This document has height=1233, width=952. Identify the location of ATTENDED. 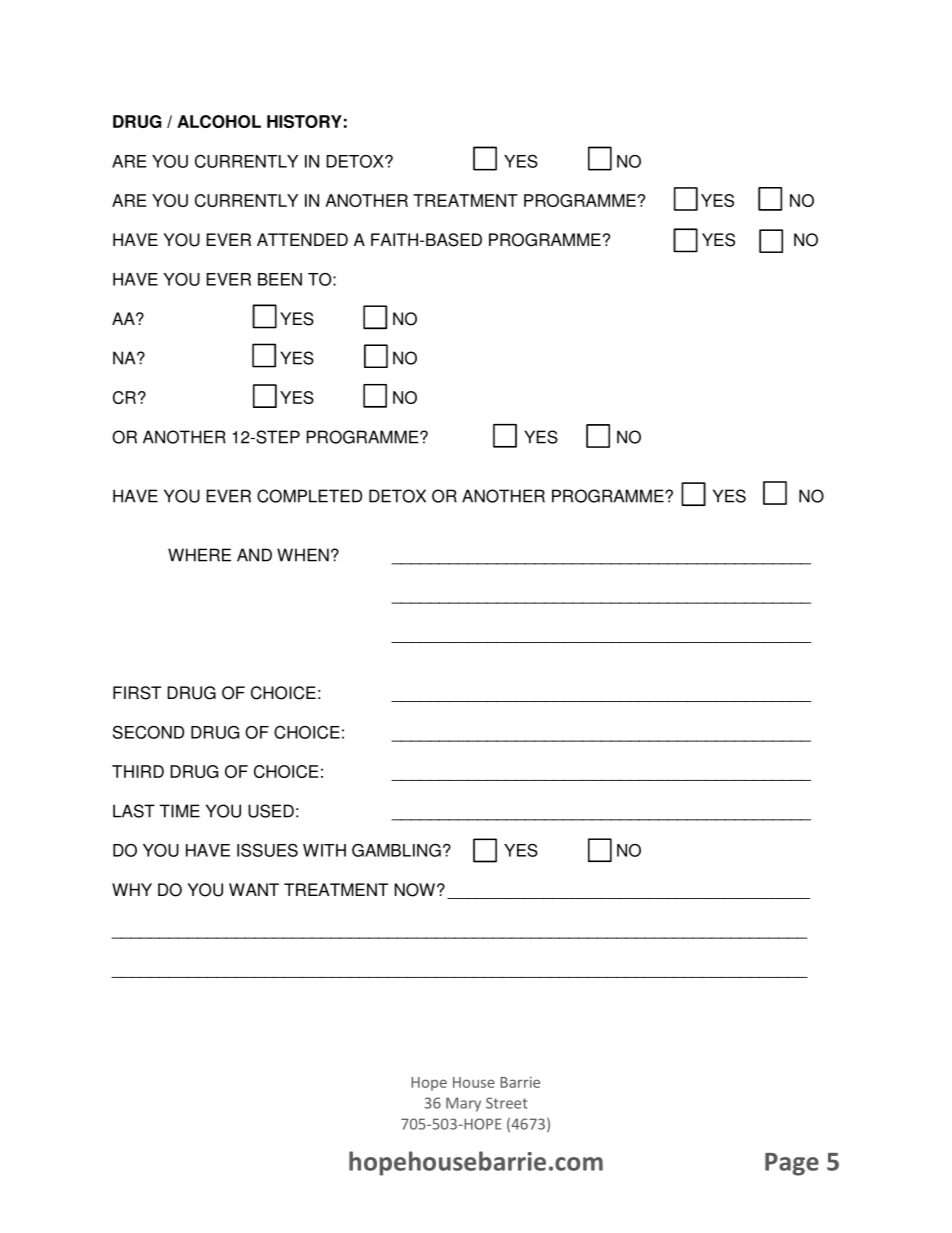
(302, 239).
